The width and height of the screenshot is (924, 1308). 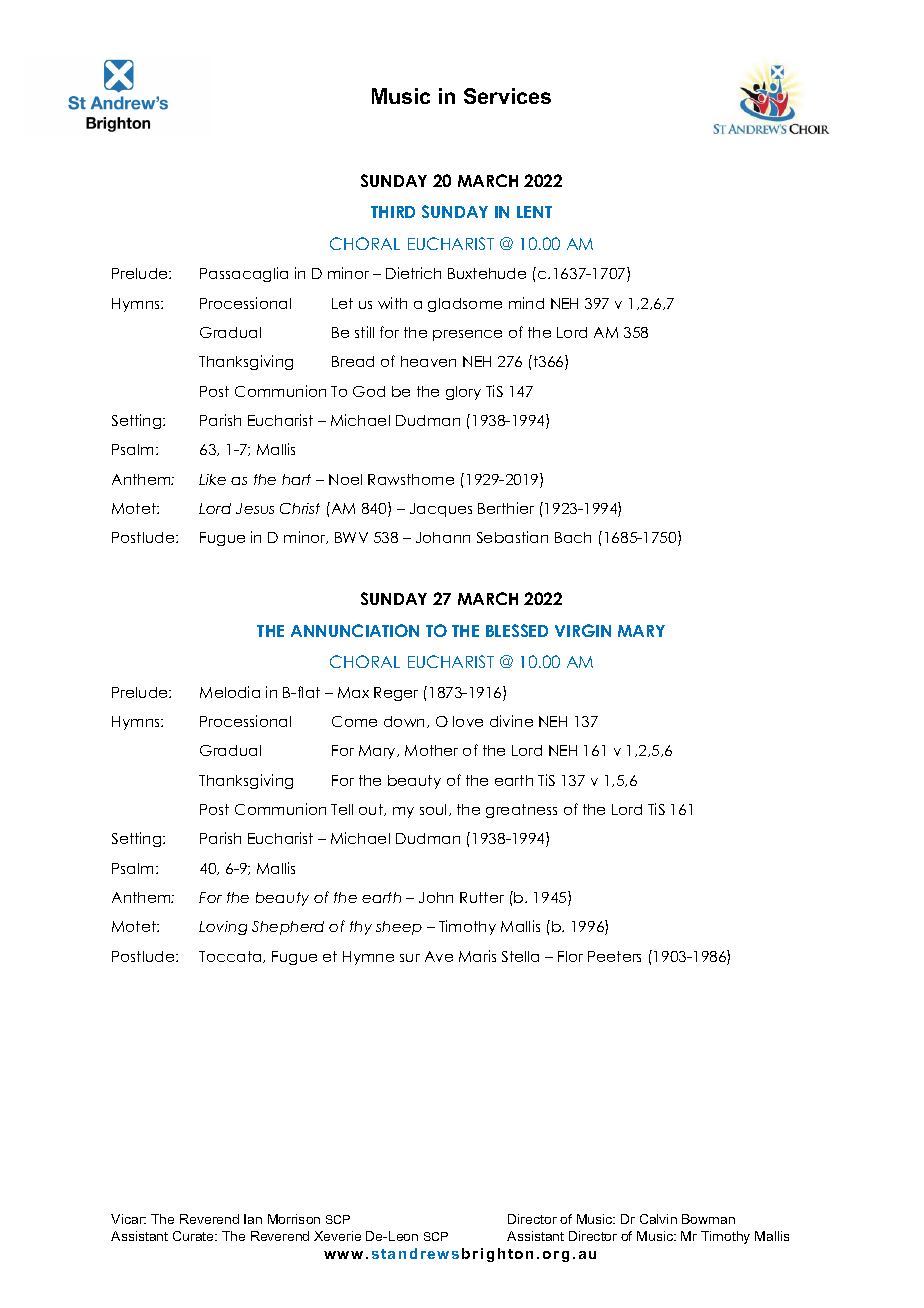 What do you see at coordinates (507, 96) in the screenshot?
I see `Services` at bounding box center [507, 96].
